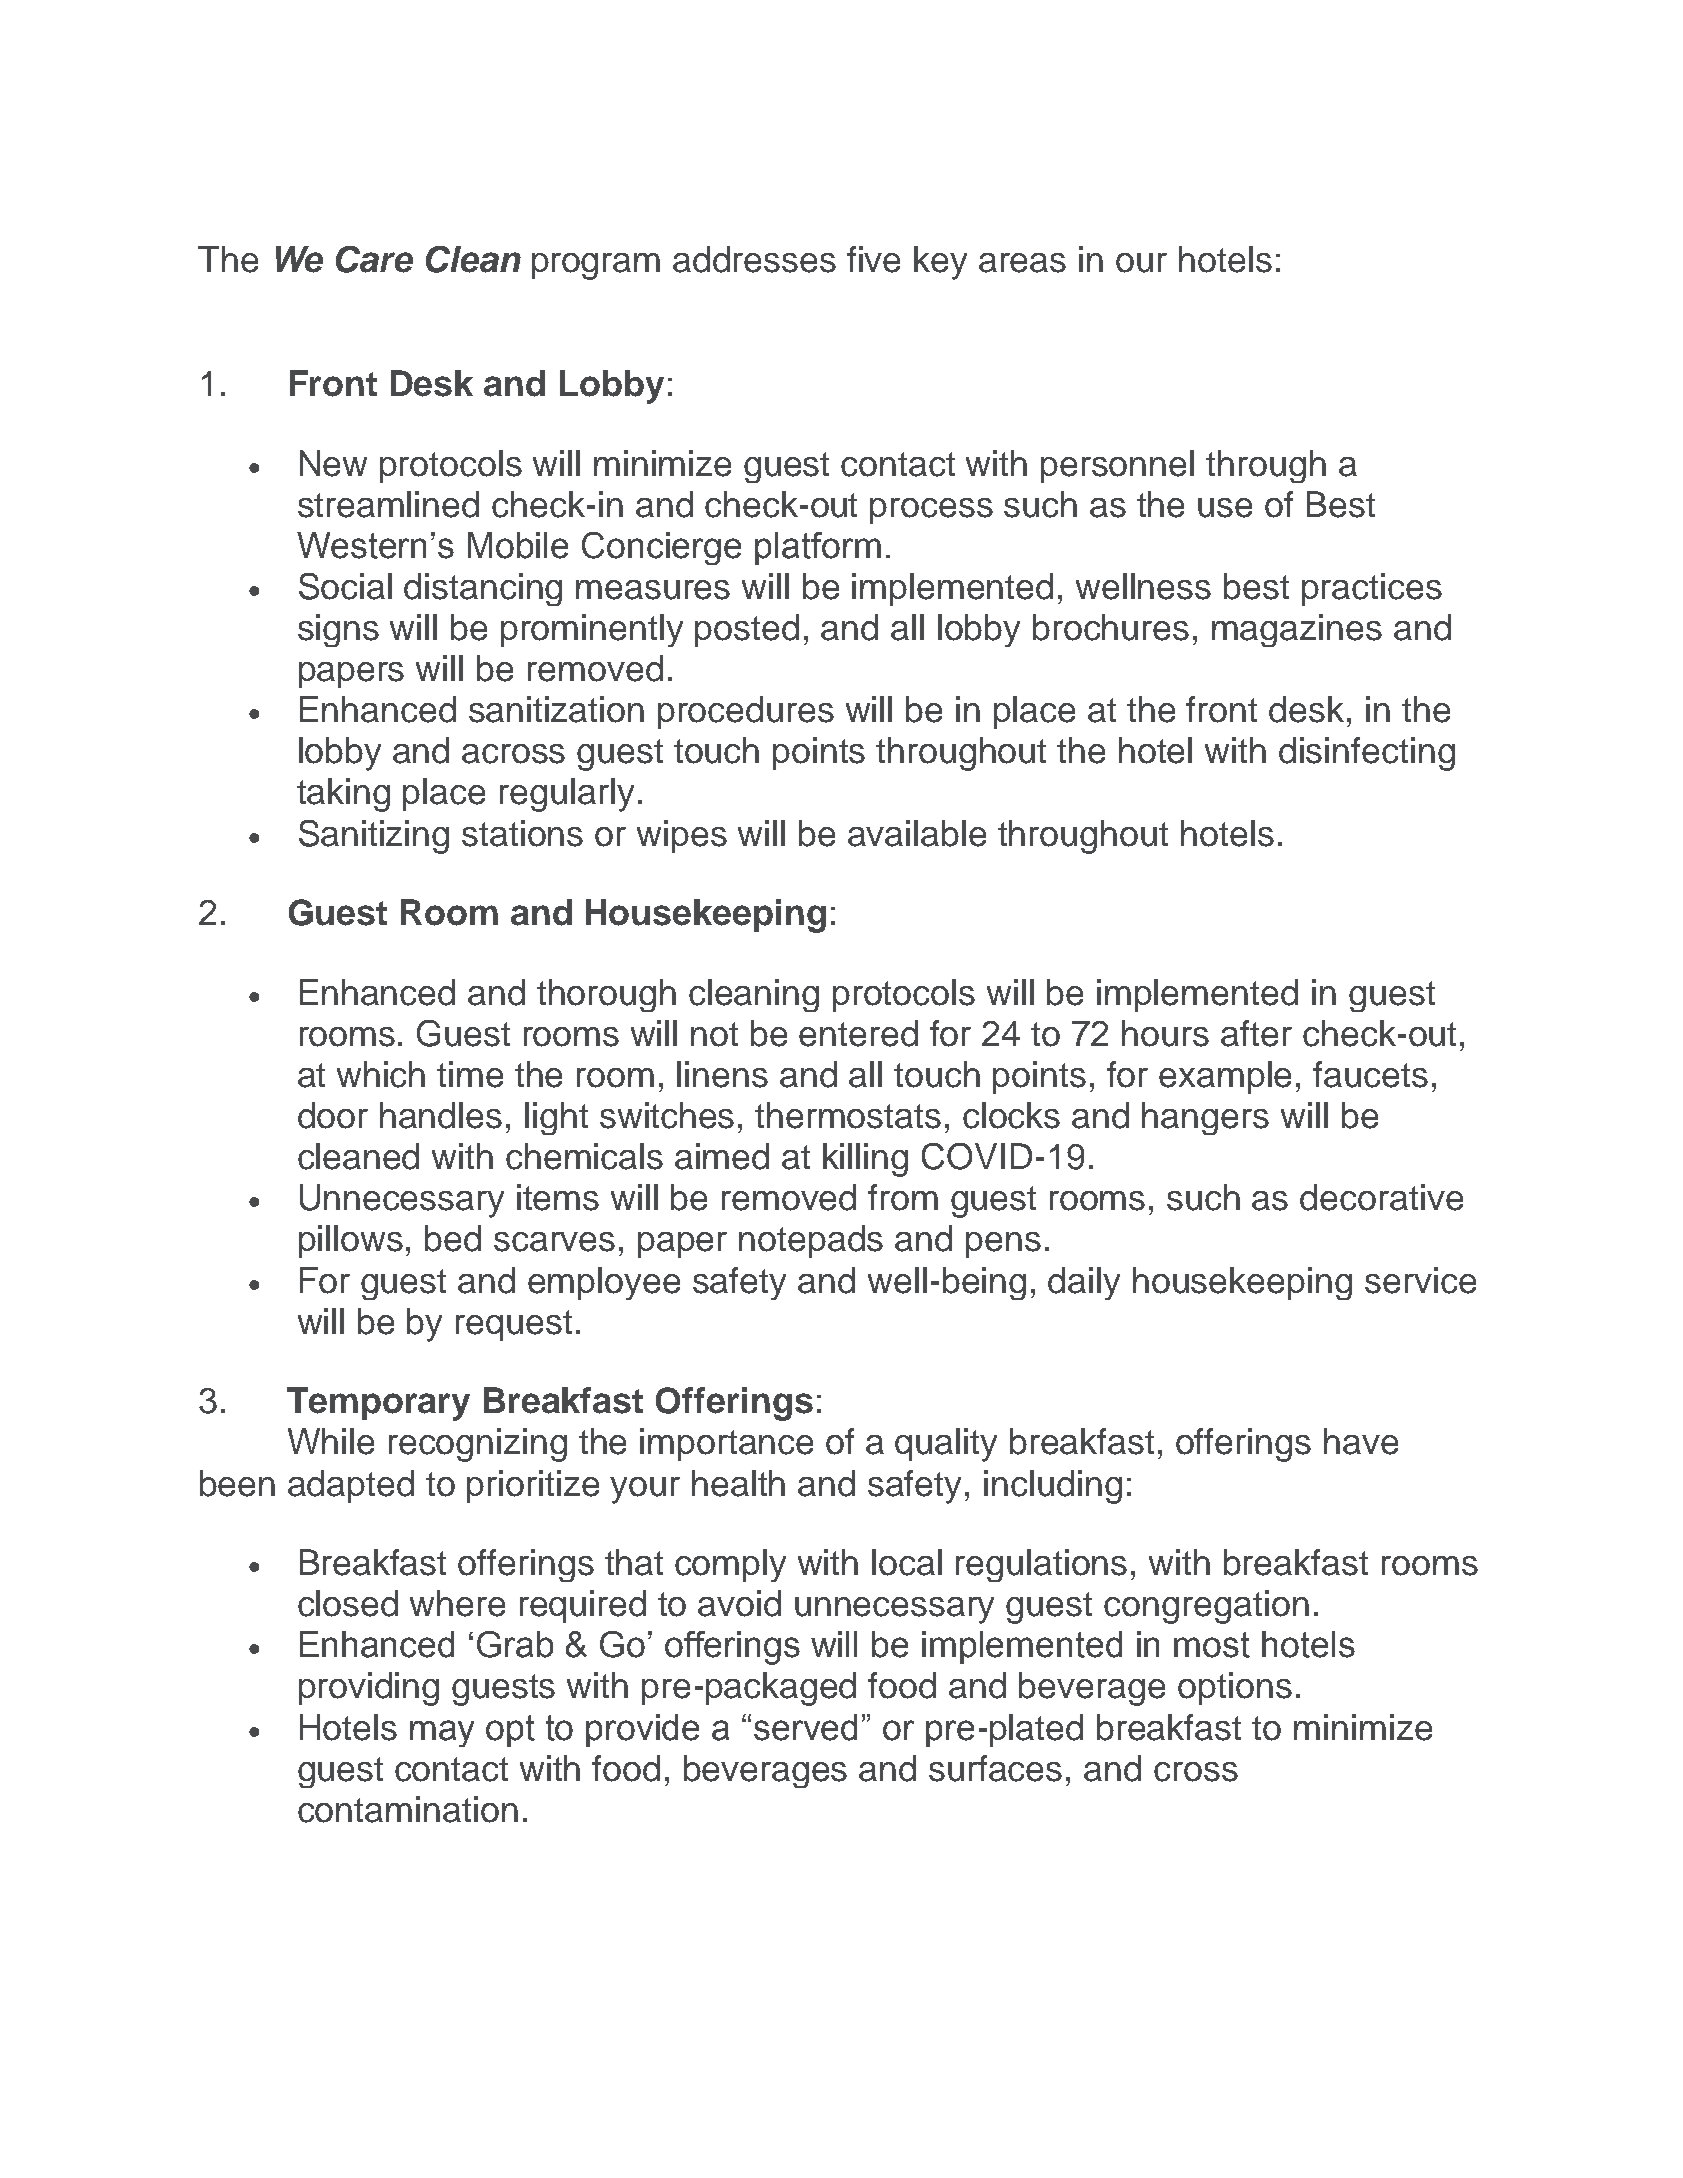  Describe the element at coordinates (1022, 263) in the screenshot. I see `areas` at that location.
